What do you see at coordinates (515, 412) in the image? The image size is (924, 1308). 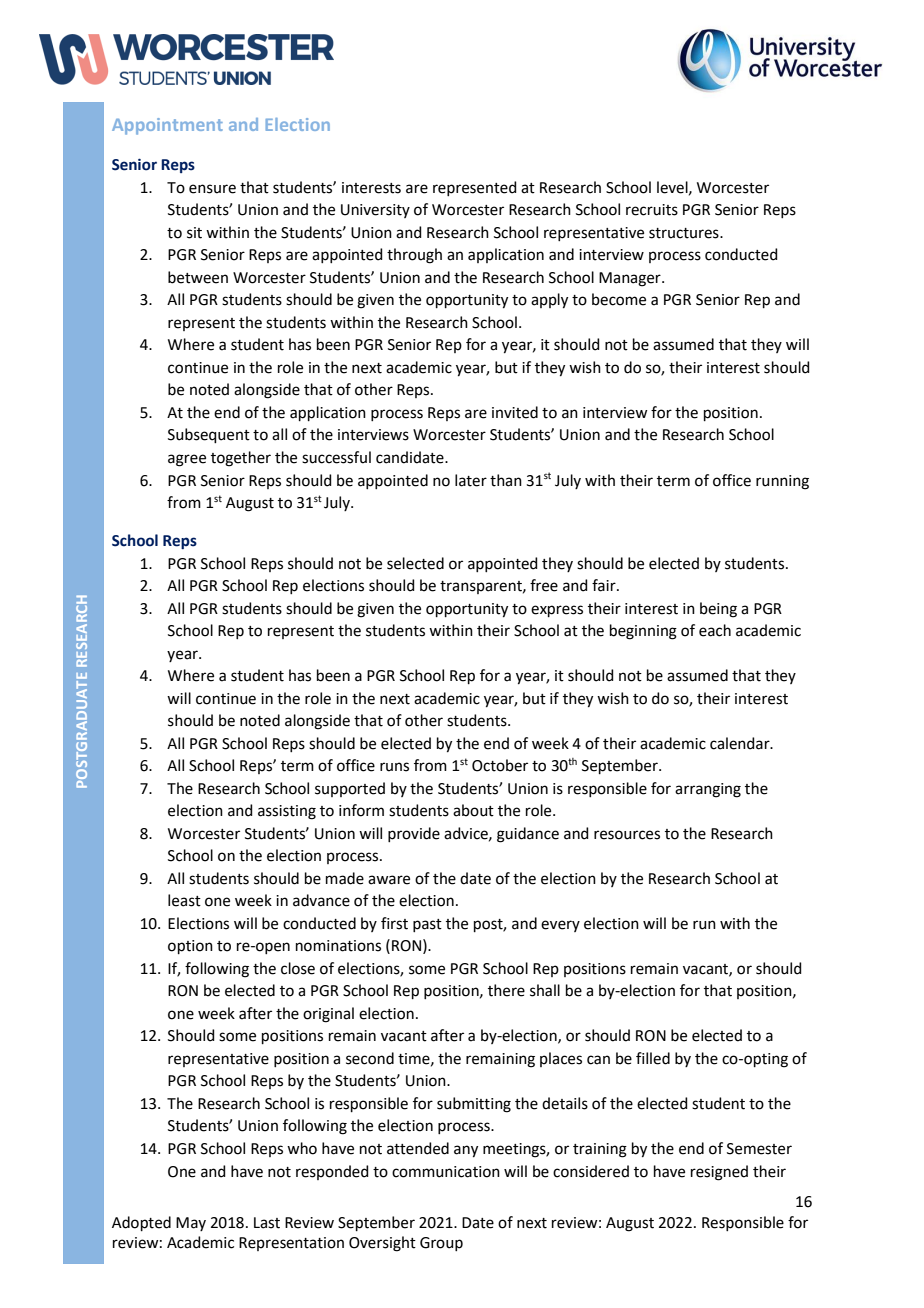 I see `invited` at bounding box center [515, 412].
